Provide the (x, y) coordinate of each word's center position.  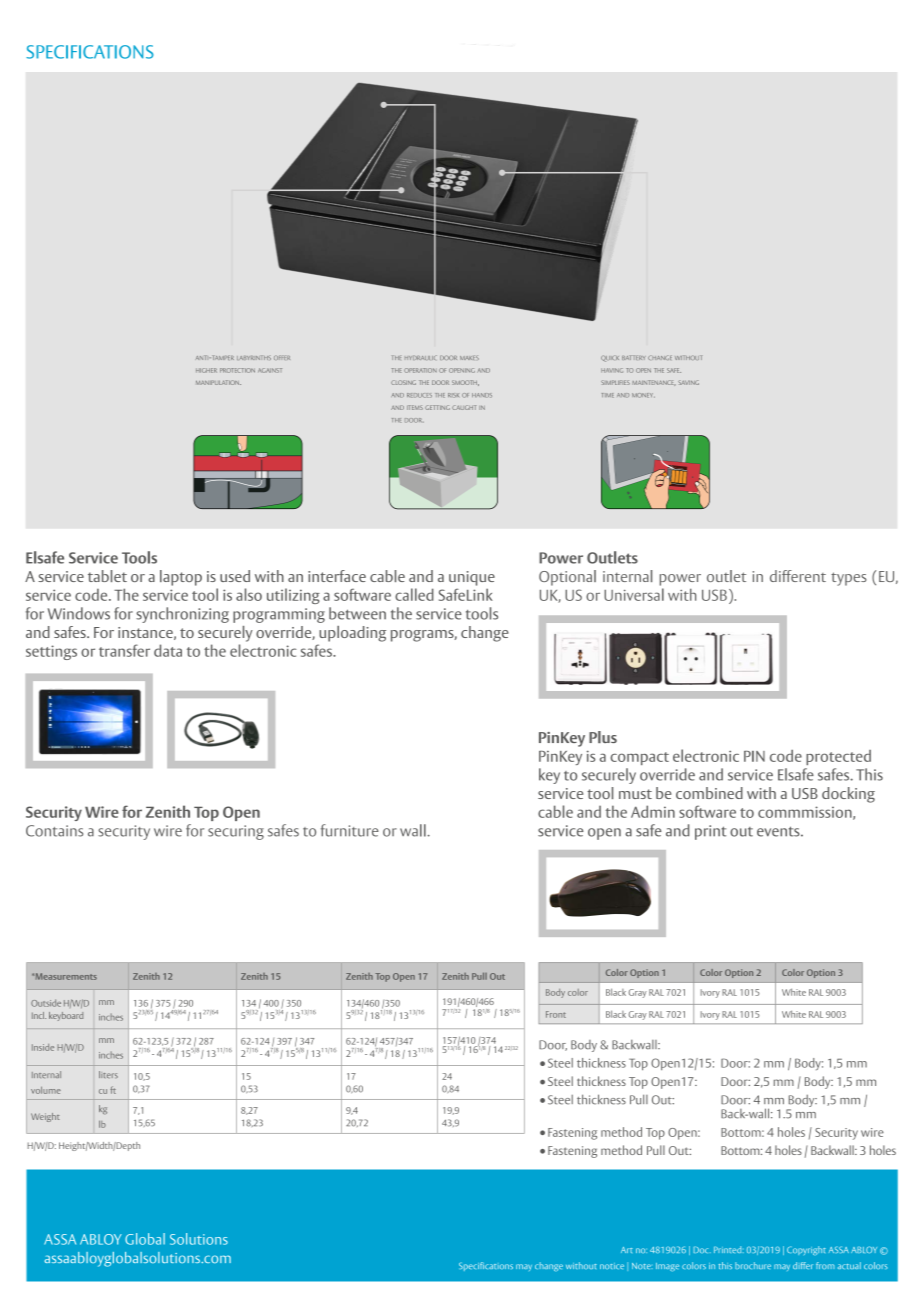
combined (709, 793)
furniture (350, 830)
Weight (45, 1117)
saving (688, 382)
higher (206, 370)
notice (612, 1266)
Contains (54, 831)
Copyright (806, 1250)
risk (453, 395)
